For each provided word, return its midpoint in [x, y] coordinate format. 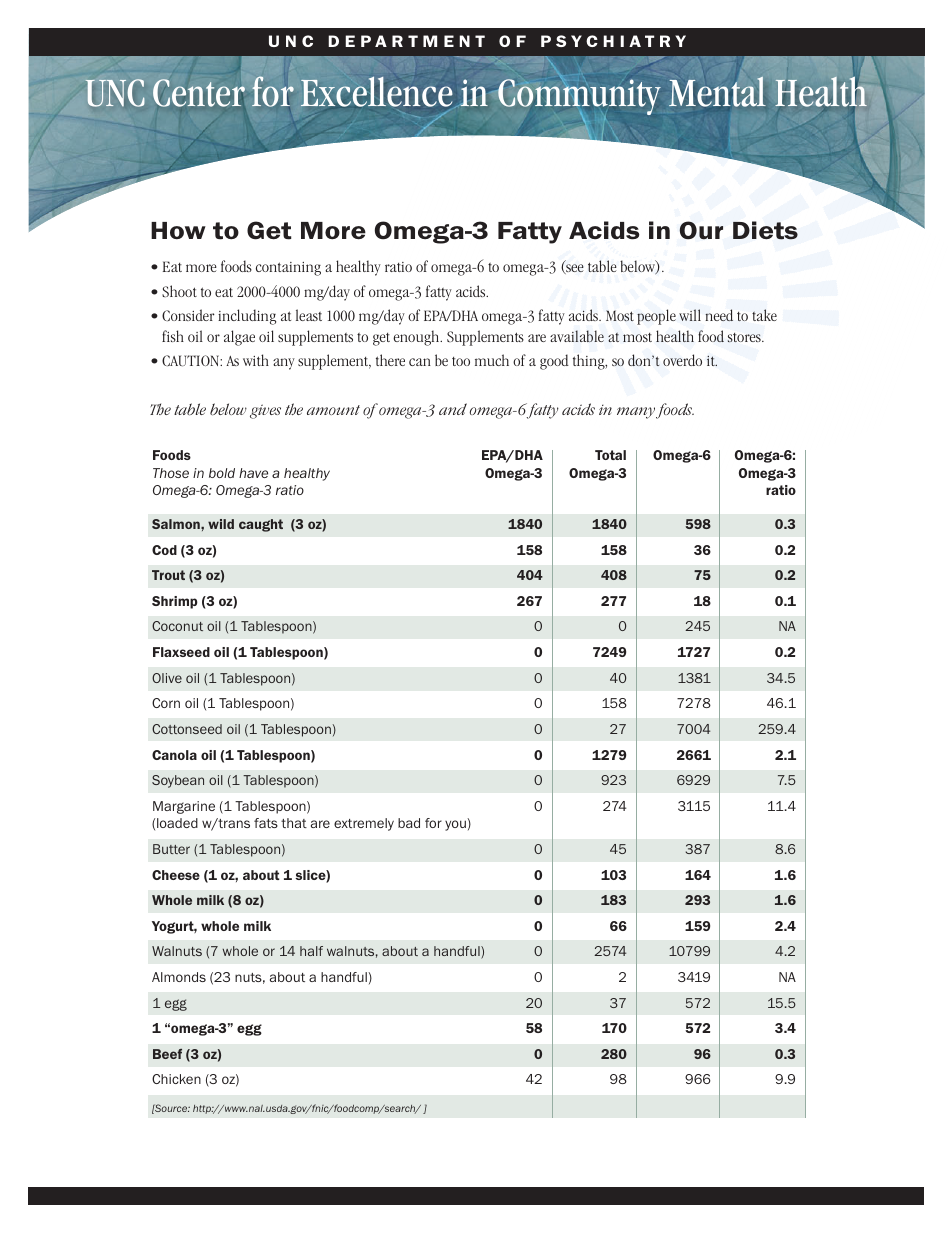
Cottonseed [187, 729]
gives [265, 411]
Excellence [376, 91]
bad [409, 823]
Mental [717, 91]
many [637, 413]
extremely [364, 824]
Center [199, 93]
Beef [167, 1054]
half [311, 951]
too [461, 361]
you [455, 825]
